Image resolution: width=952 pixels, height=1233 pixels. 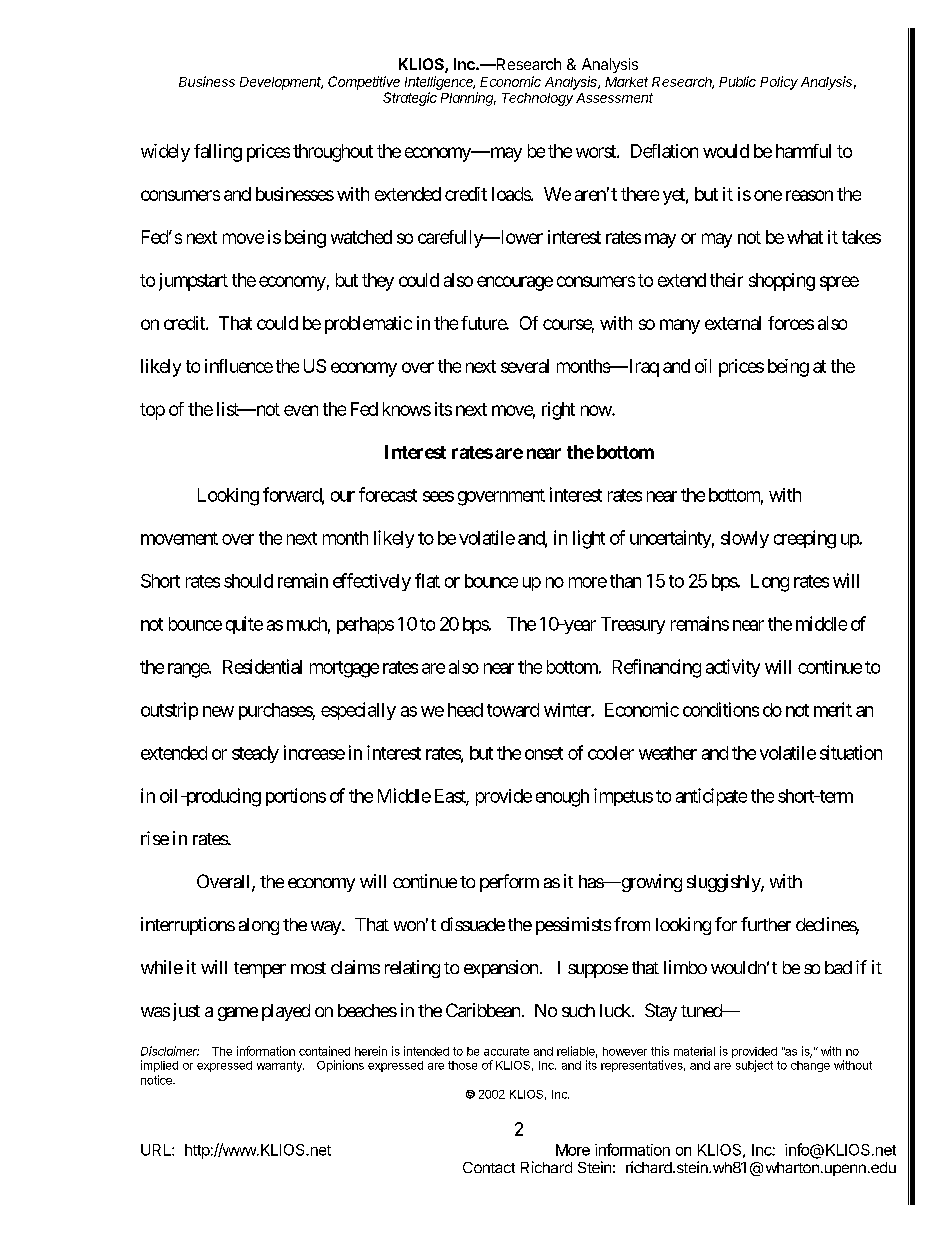 I want to click on interruptions, so click(x=188, y=926).
